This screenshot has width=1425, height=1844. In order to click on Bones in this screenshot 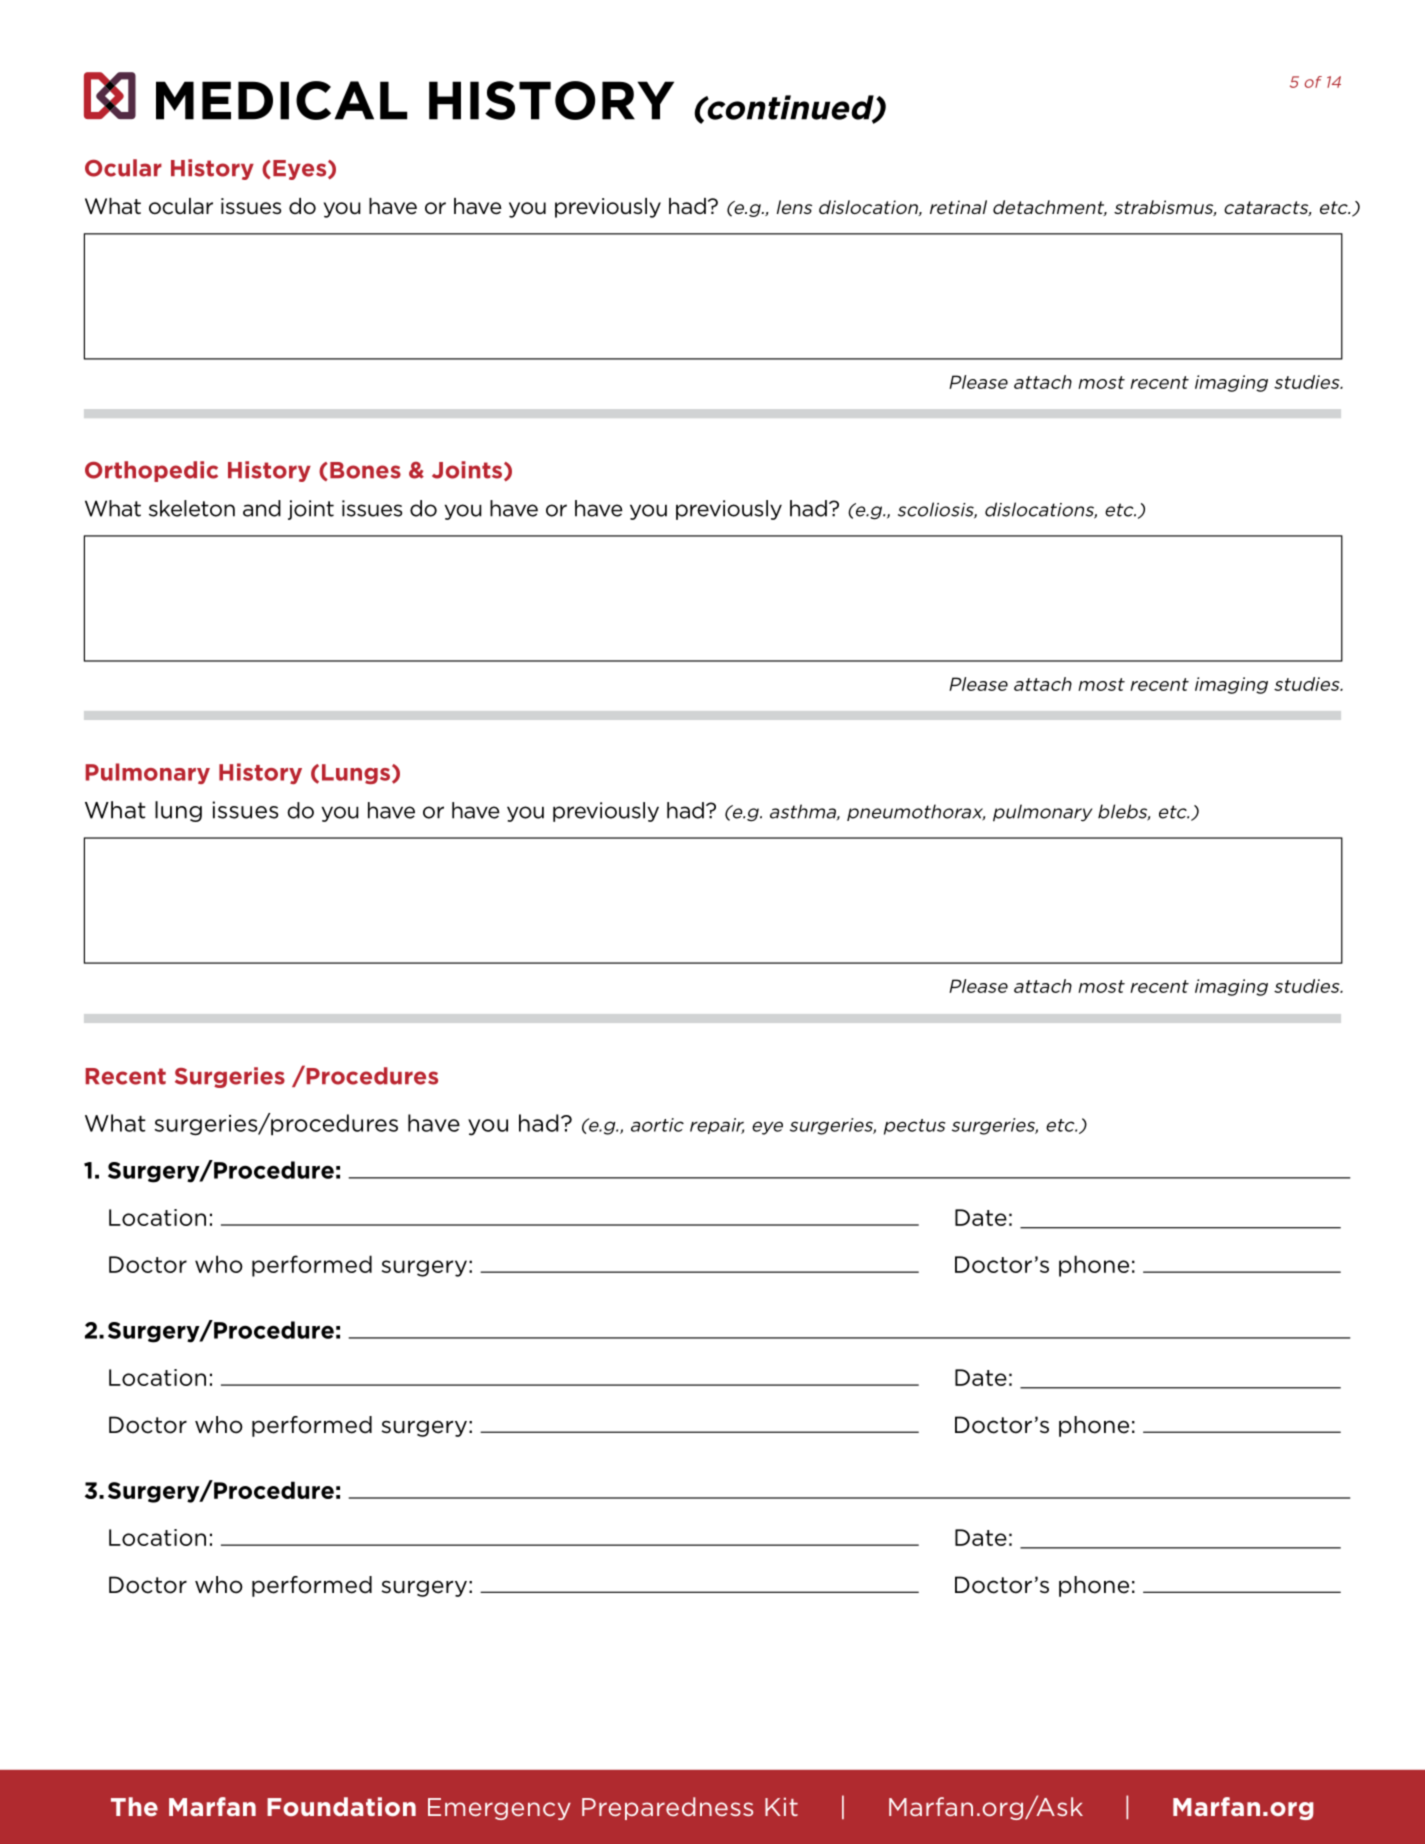, I will do `click(365, 470)`.
